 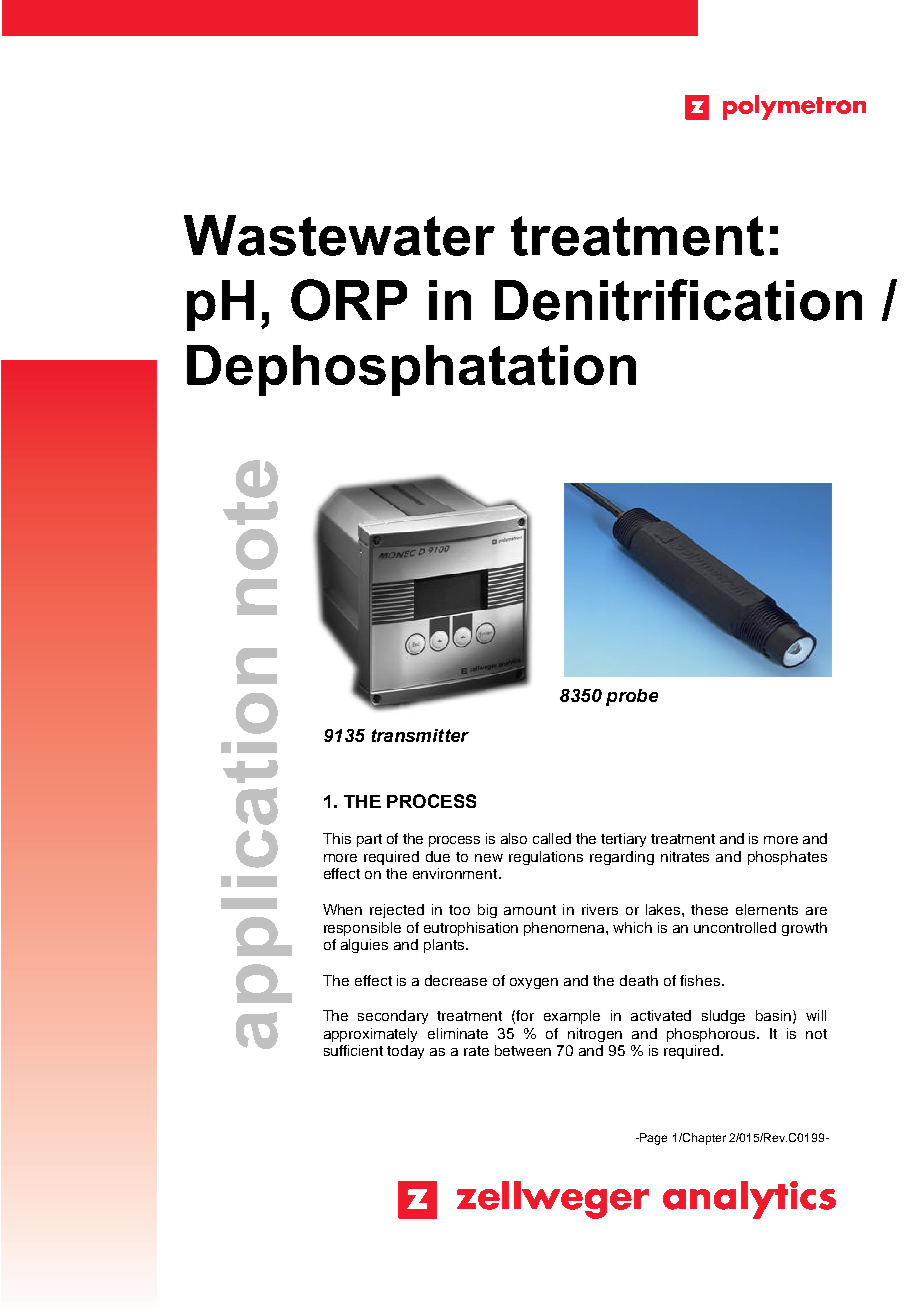 I want to click on part, so click(x=369, y=840).
